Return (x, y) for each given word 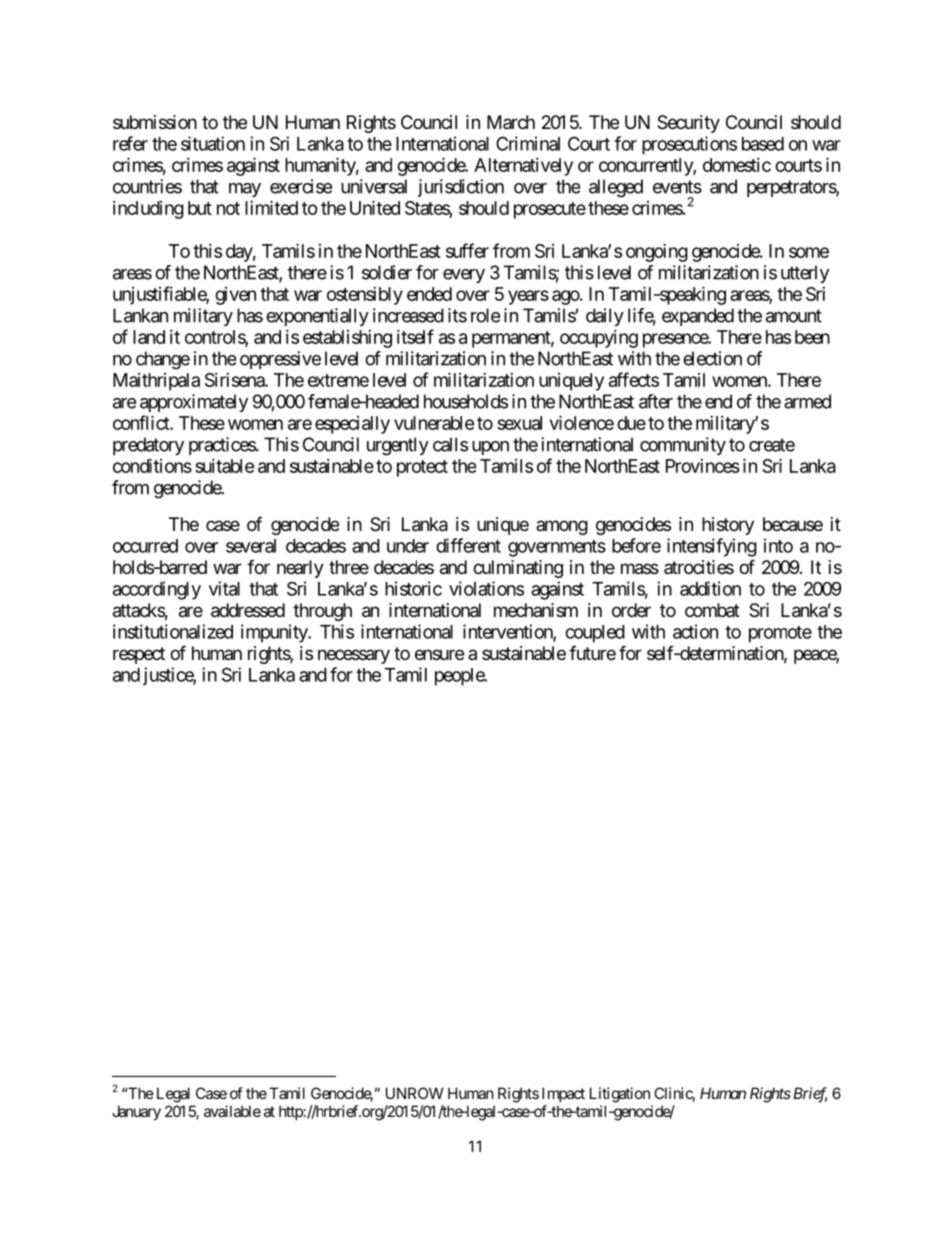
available (232, 1111)
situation (213, 143)
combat (712, 610)
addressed (248, 610)
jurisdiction (461, 188)
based (763, 144)
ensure (439, 654)
